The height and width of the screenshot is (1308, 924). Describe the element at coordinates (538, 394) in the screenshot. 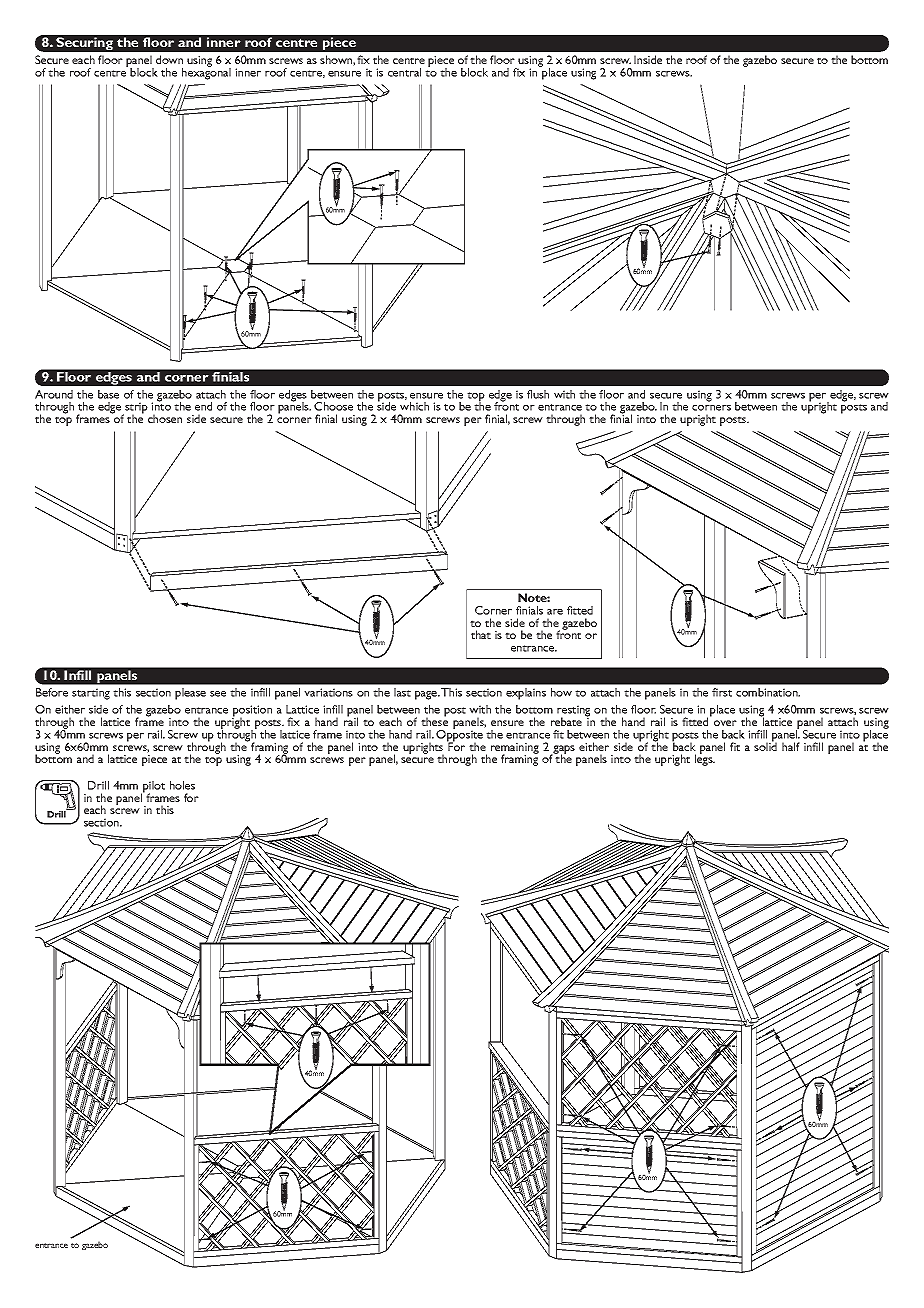

I see `flush` at that location.
